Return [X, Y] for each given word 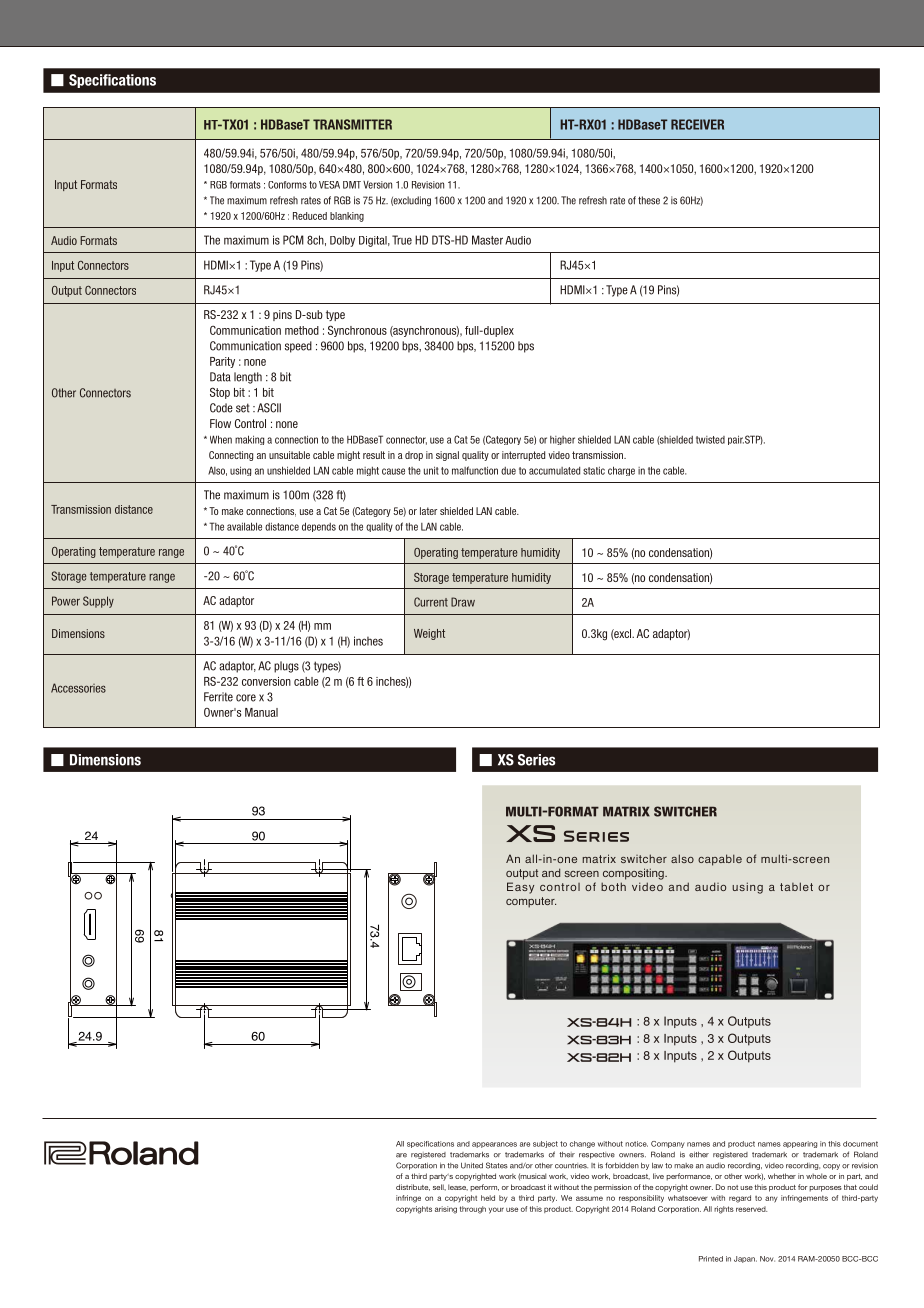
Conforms [287, 185]
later [428, 511]
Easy [520, 888]
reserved [751, 1209]
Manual [261, 712]
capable [720, 860]
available [244, 526]
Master [487, 240]
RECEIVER [697, 124]
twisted [710, 440]
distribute [413, 1187]
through [473, 1210]
